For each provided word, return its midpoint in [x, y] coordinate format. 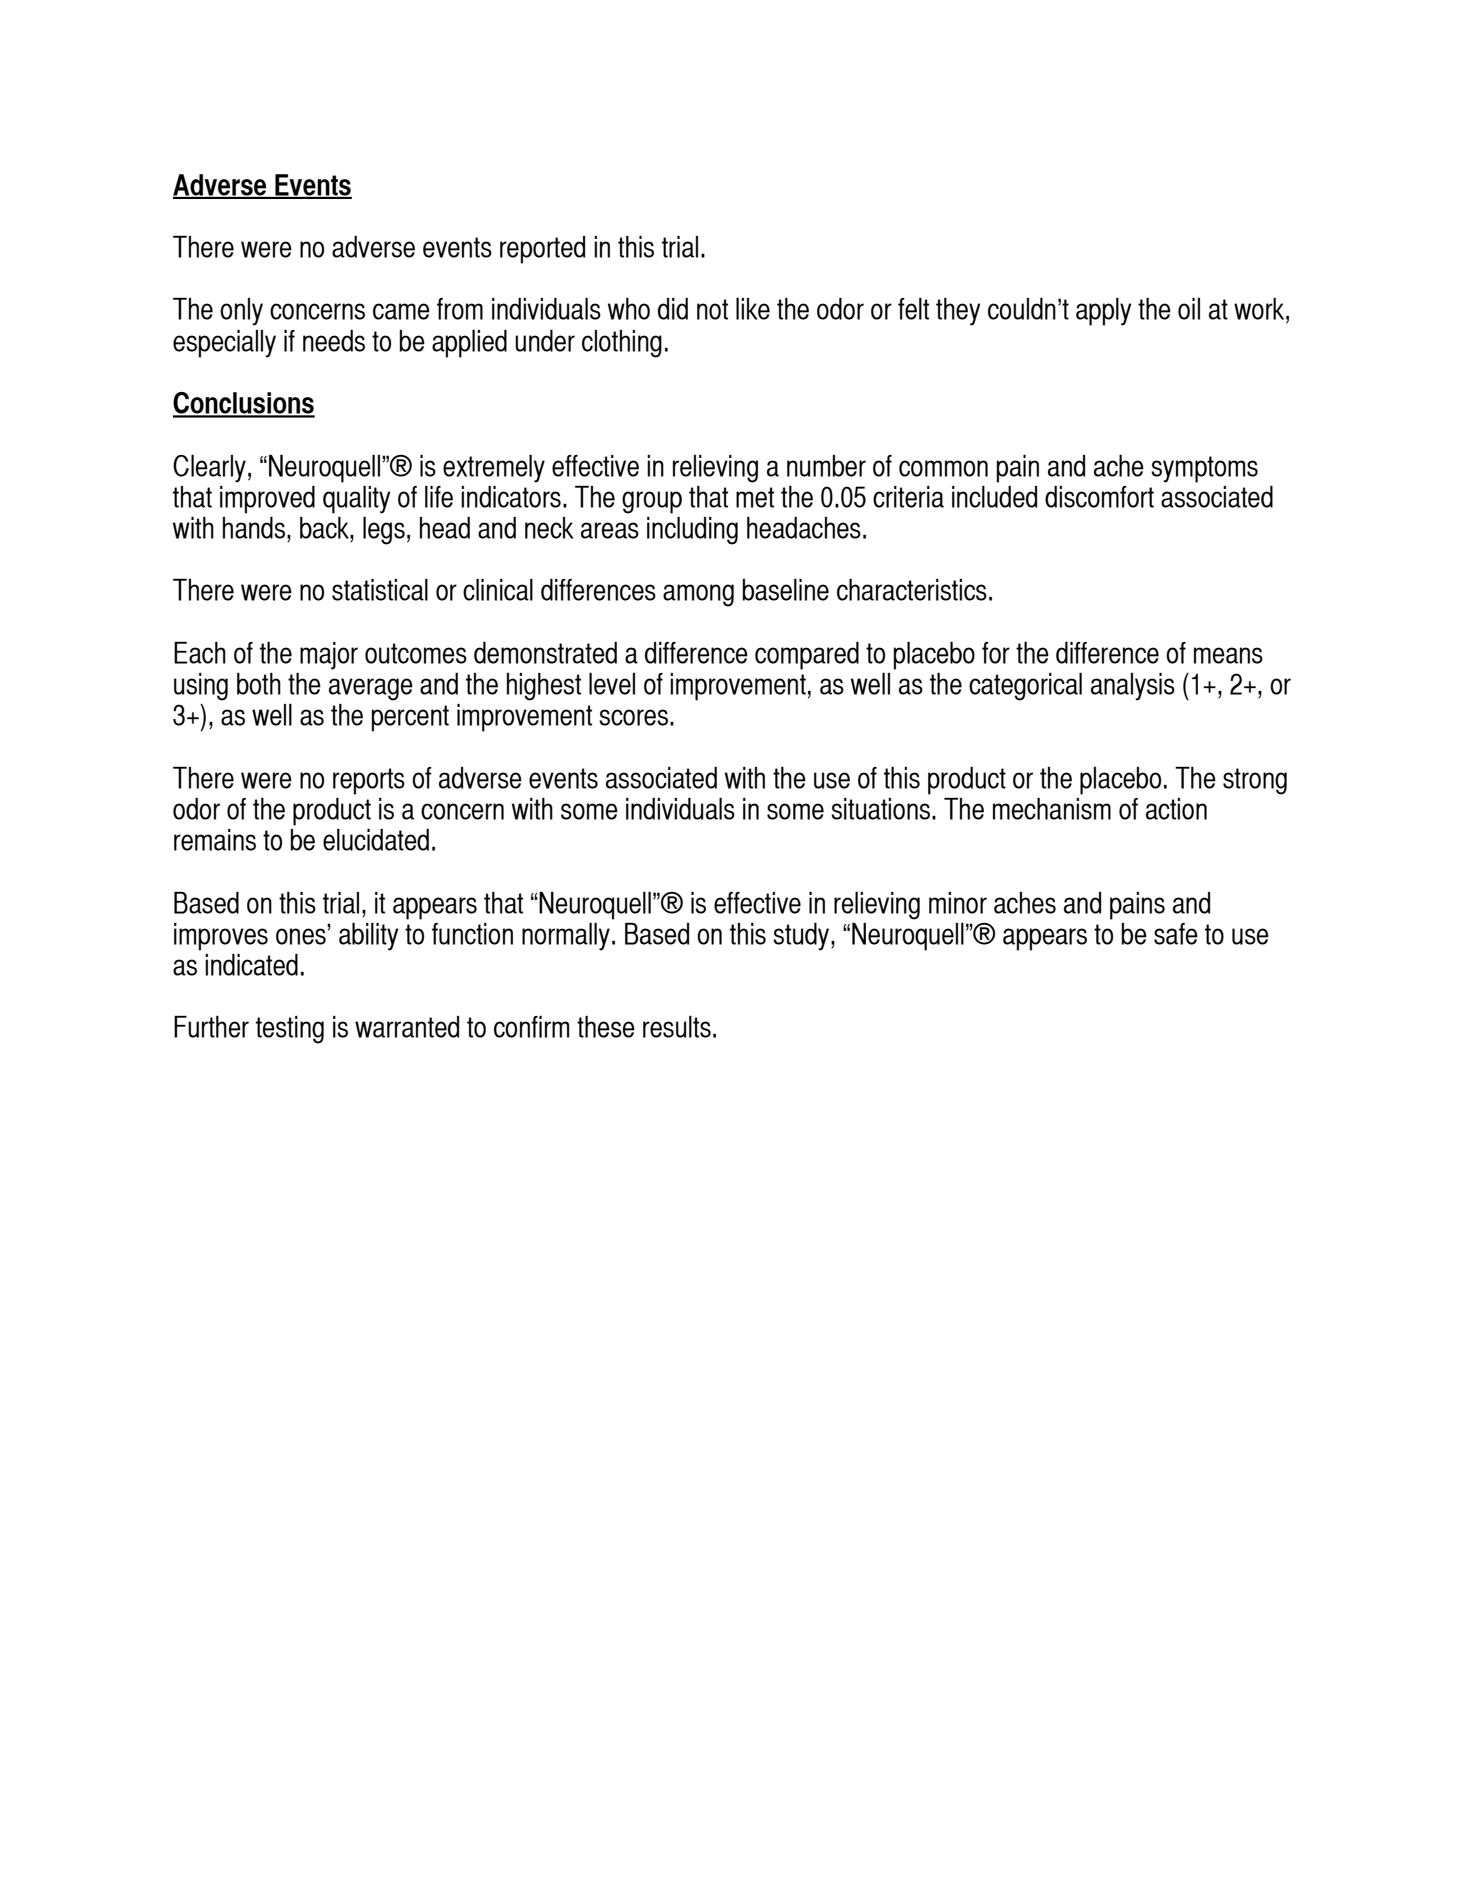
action [1176, 809]
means [1228, 655]
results [677, 1027]
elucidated [376, 840]
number [826, 466]
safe [1176, 934]
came [401, 311]
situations [880, 809]
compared [807, 656]
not [712, 309]
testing [290, 1030]
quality [356, 500]
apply [1103, 312]
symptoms [1204, 469]
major [329, 656]
